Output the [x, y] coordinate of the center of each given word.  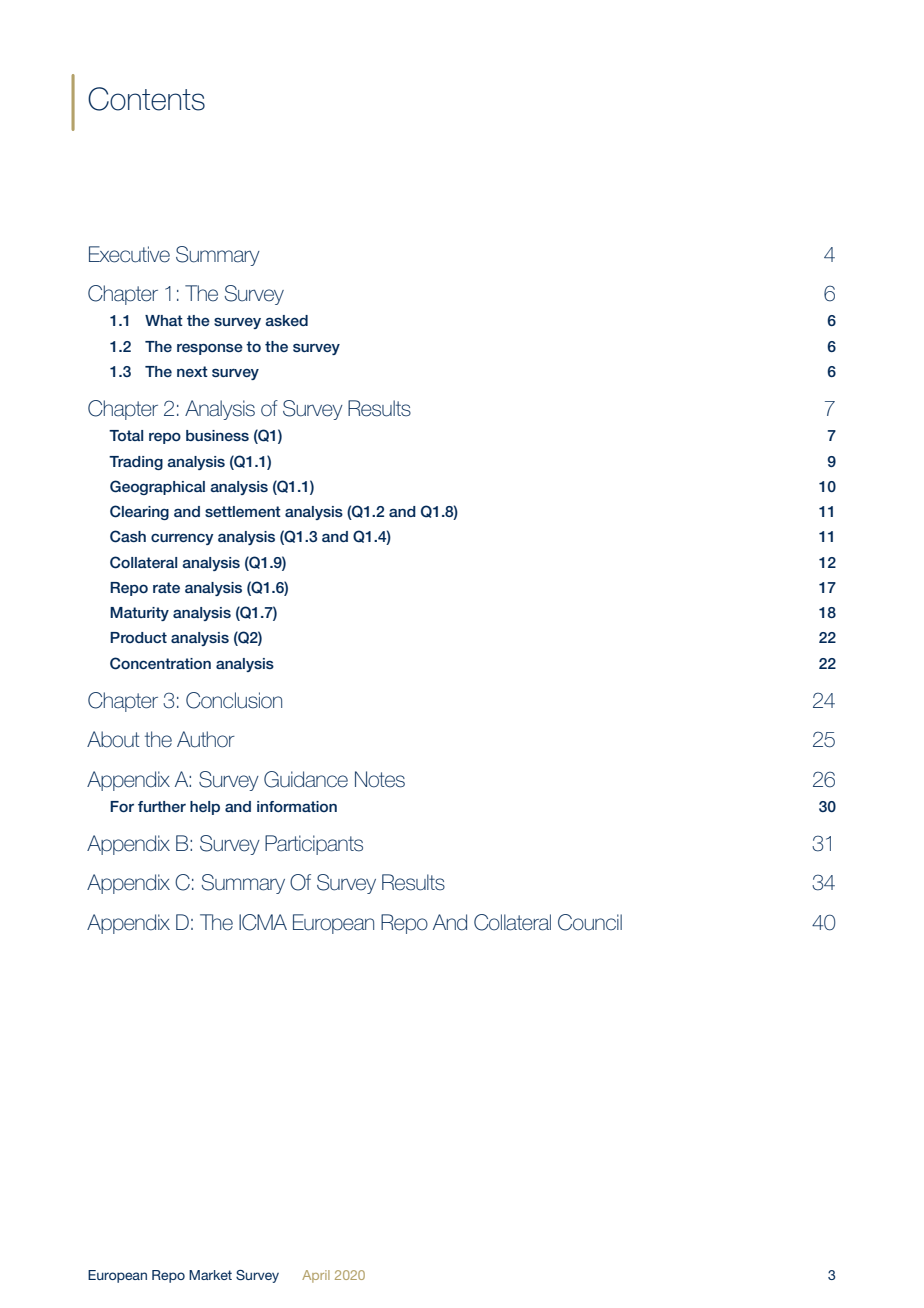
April [316, 1276]
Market [210, 1275]
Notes [380, 779]
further [162, 806]
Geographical [157, 487]
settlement [243, 511]
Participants [314, 845]
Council [590, 922]
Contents [146, 99]
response [210, 349]
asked [286, 320]
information [297, 806]
